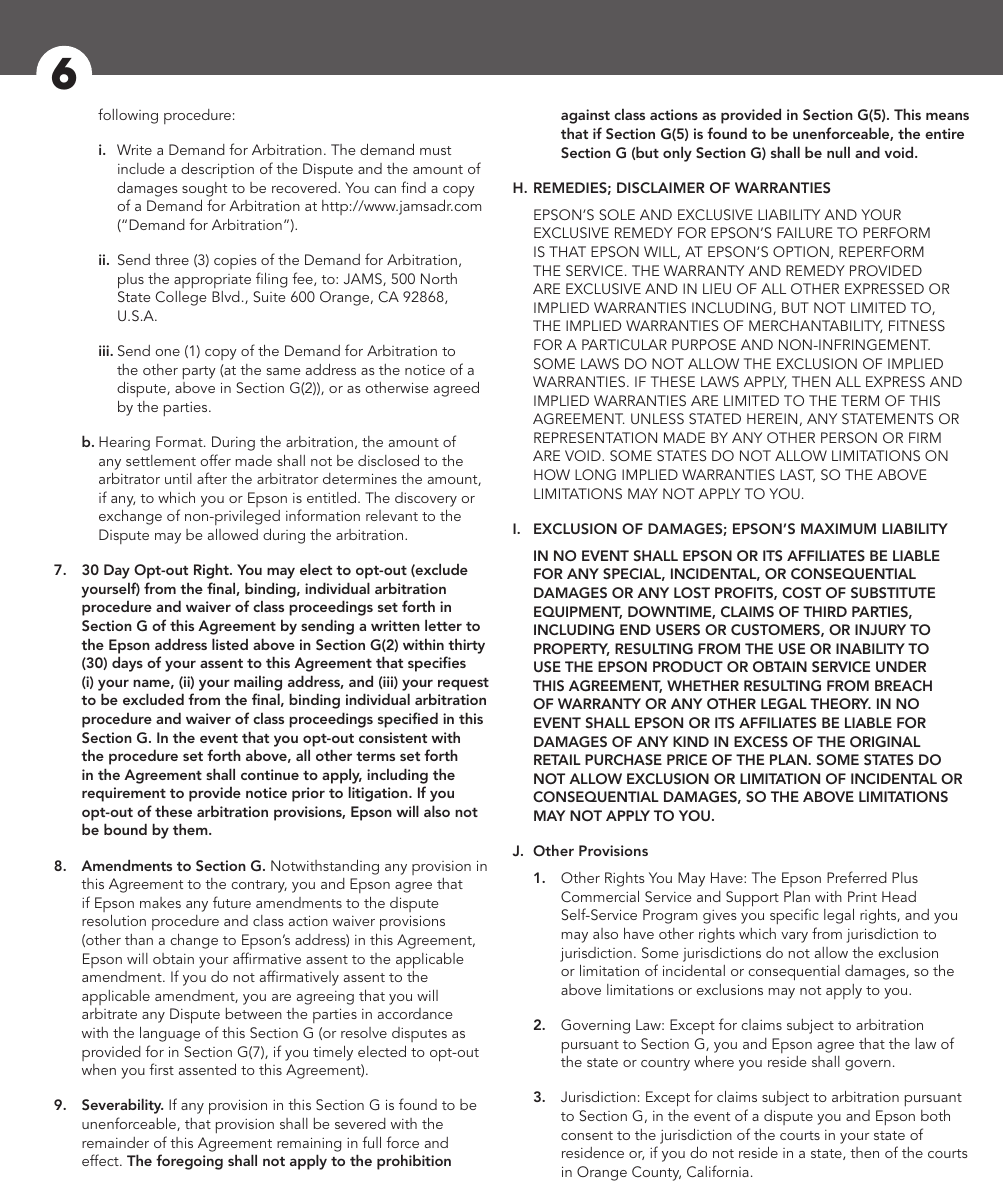 The image size is (1003, 1204). Describe the element at coordinates (838, 528) in the document. I see `MAXIMUM` at that location.
